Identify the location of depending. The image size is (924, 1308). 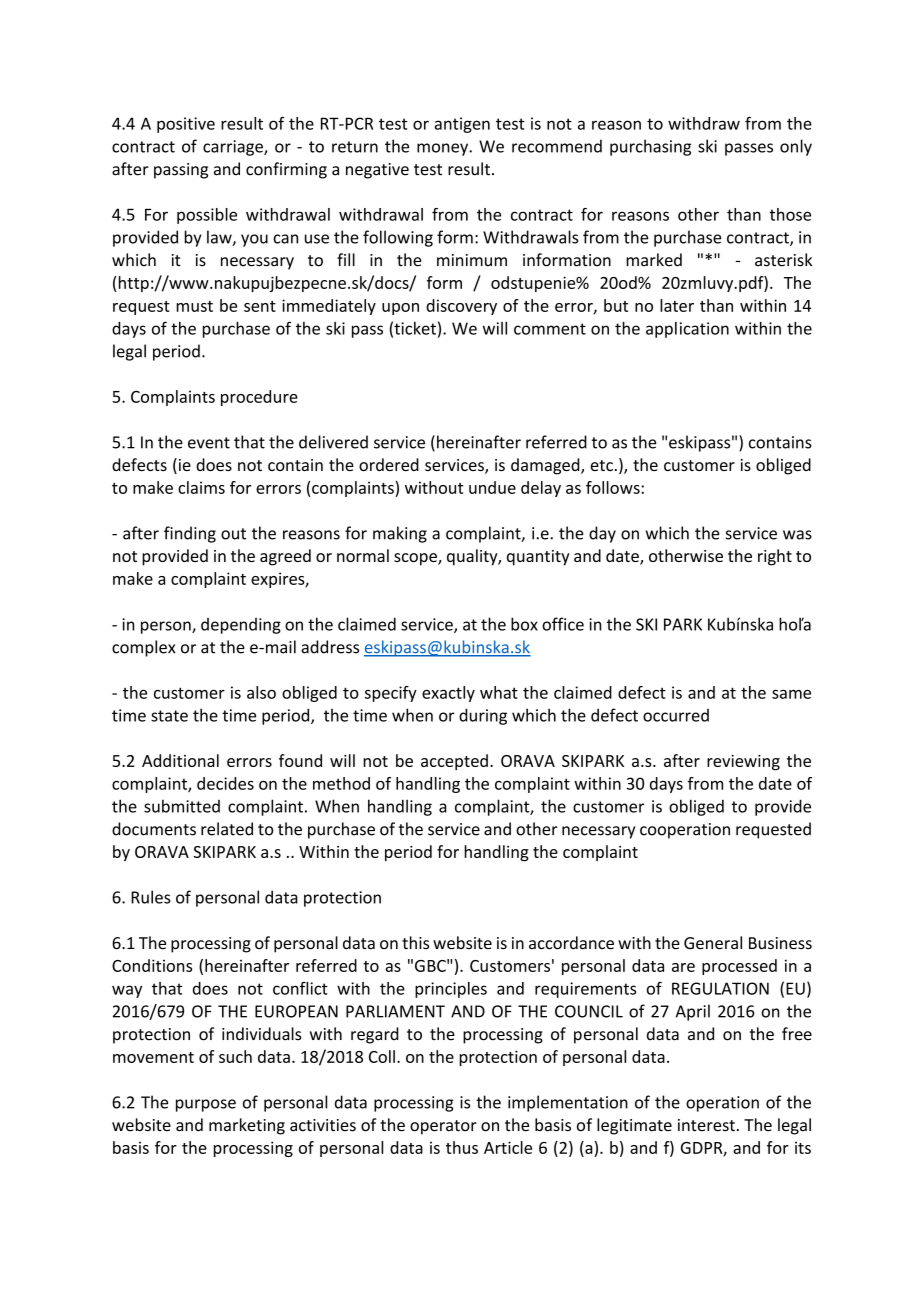
(241, 626).
